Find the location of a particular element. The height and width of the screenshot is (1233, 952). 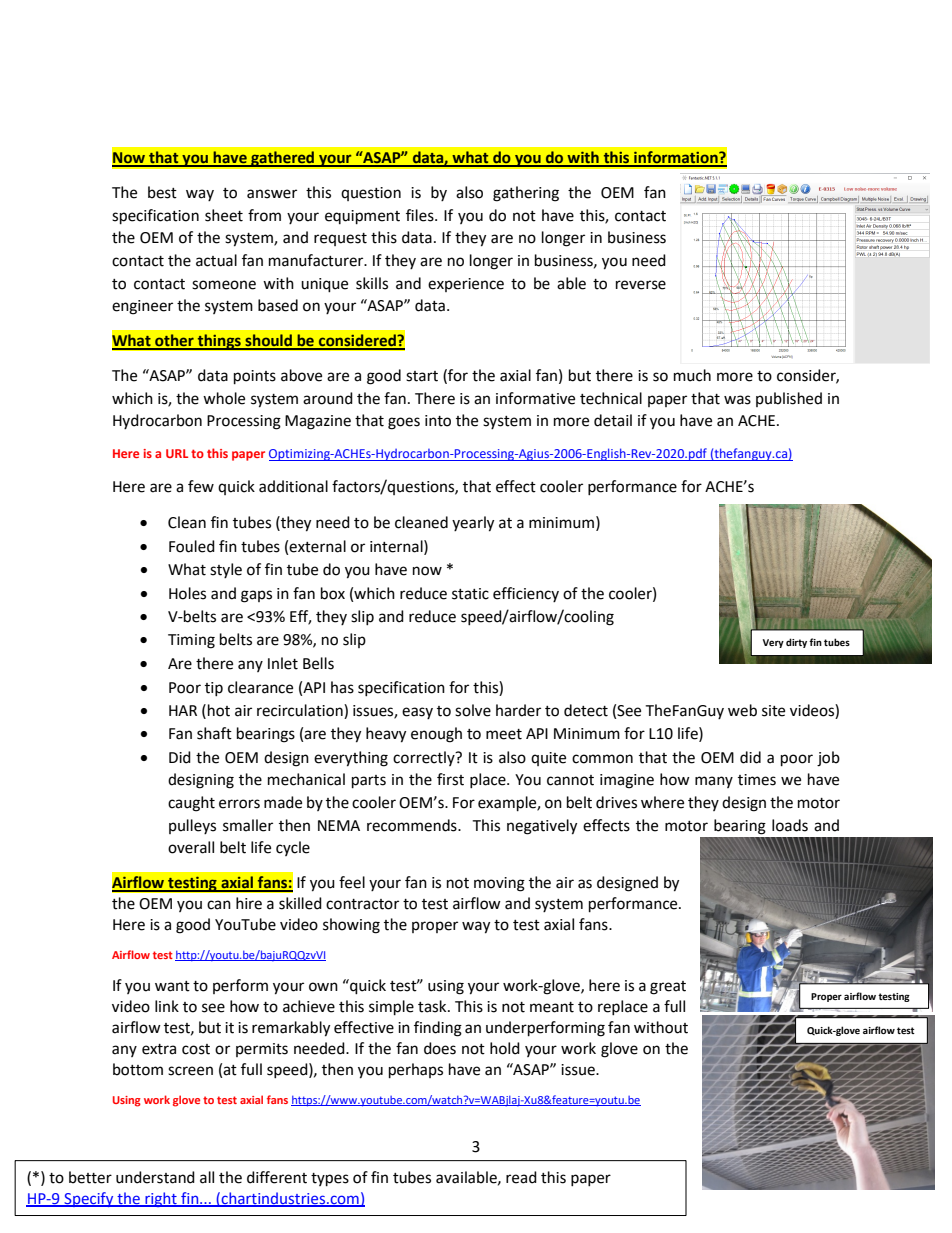

understand is located at coordinates (155, 1177).
